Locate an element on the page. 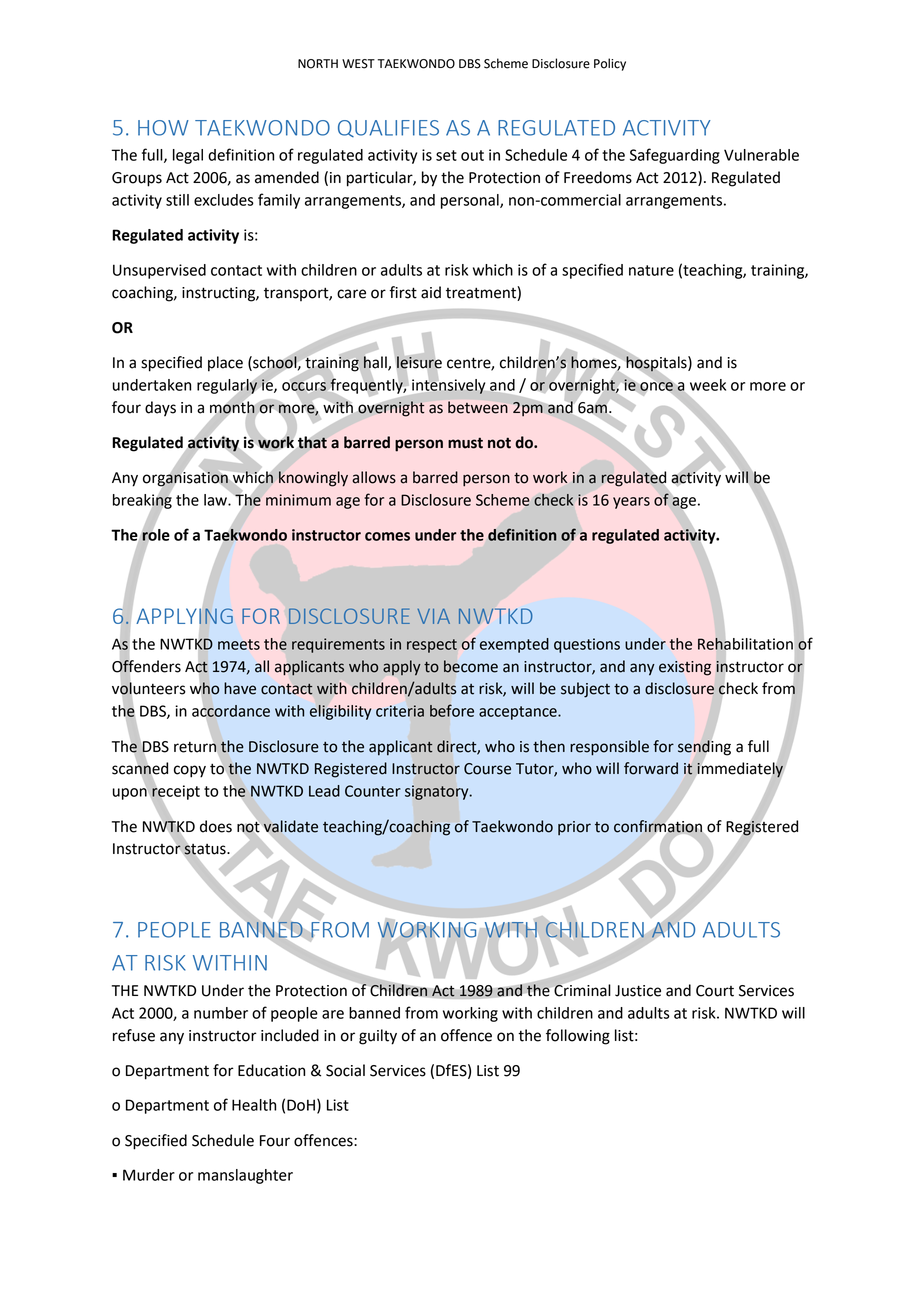  Safeguarding is located at coordinates (675, 156).
